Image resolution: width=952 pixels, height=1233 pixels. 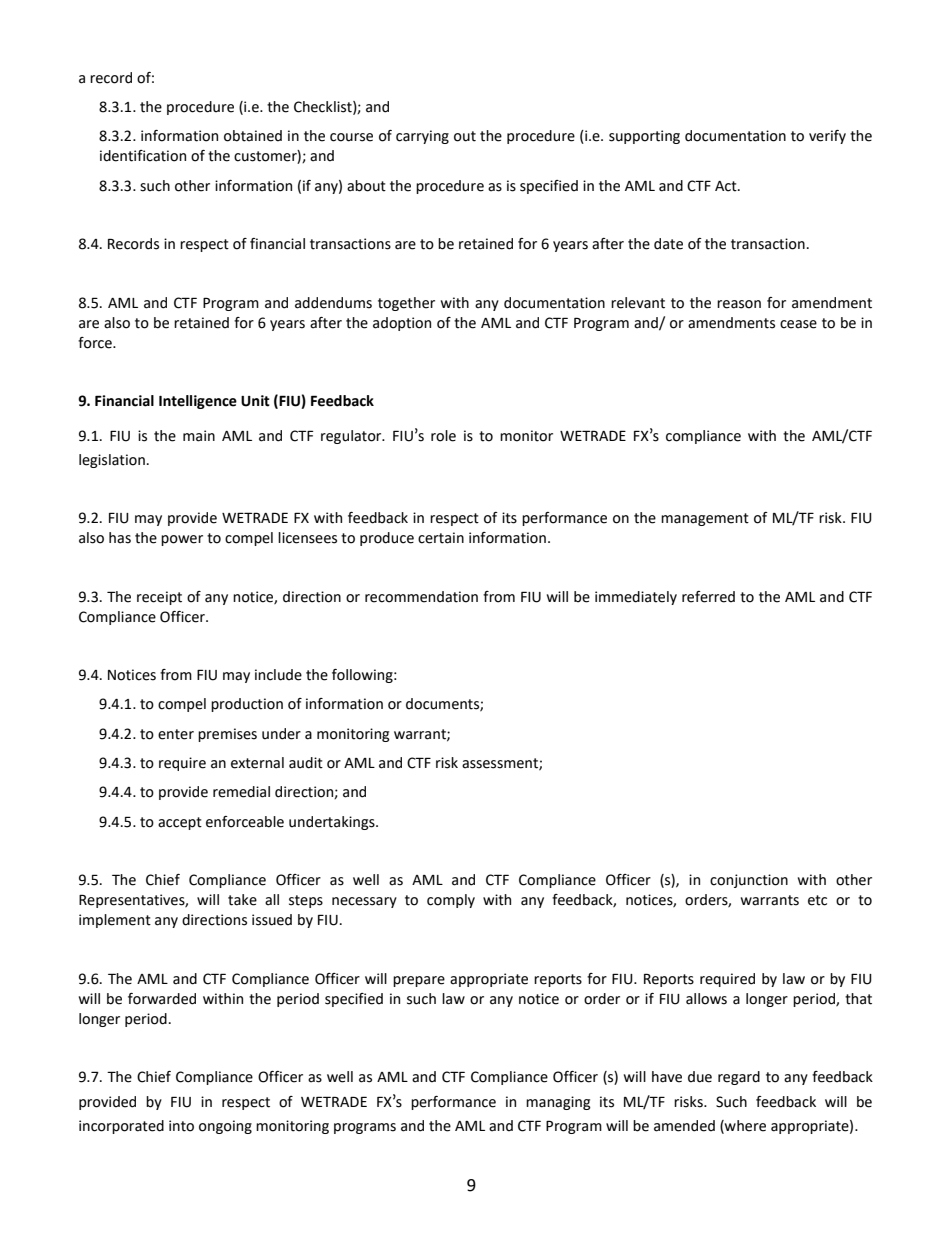 I want to click on verify, so click(x=827, y=137).
